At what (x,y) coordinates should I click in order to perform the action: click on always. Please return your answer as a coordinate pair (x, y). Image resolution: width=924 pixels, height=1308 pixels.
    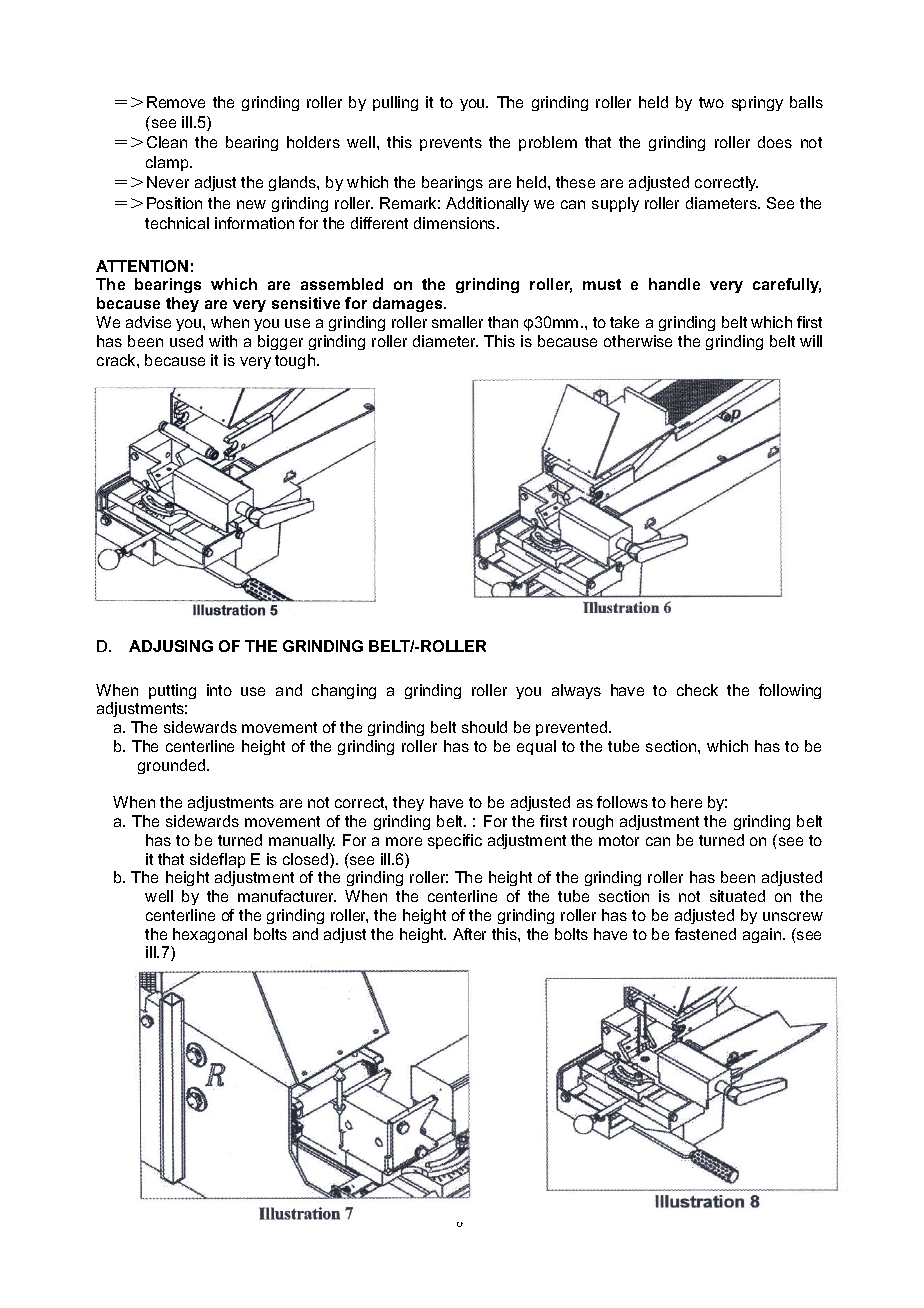
    Looking at the image, I should click on (576, 691).
